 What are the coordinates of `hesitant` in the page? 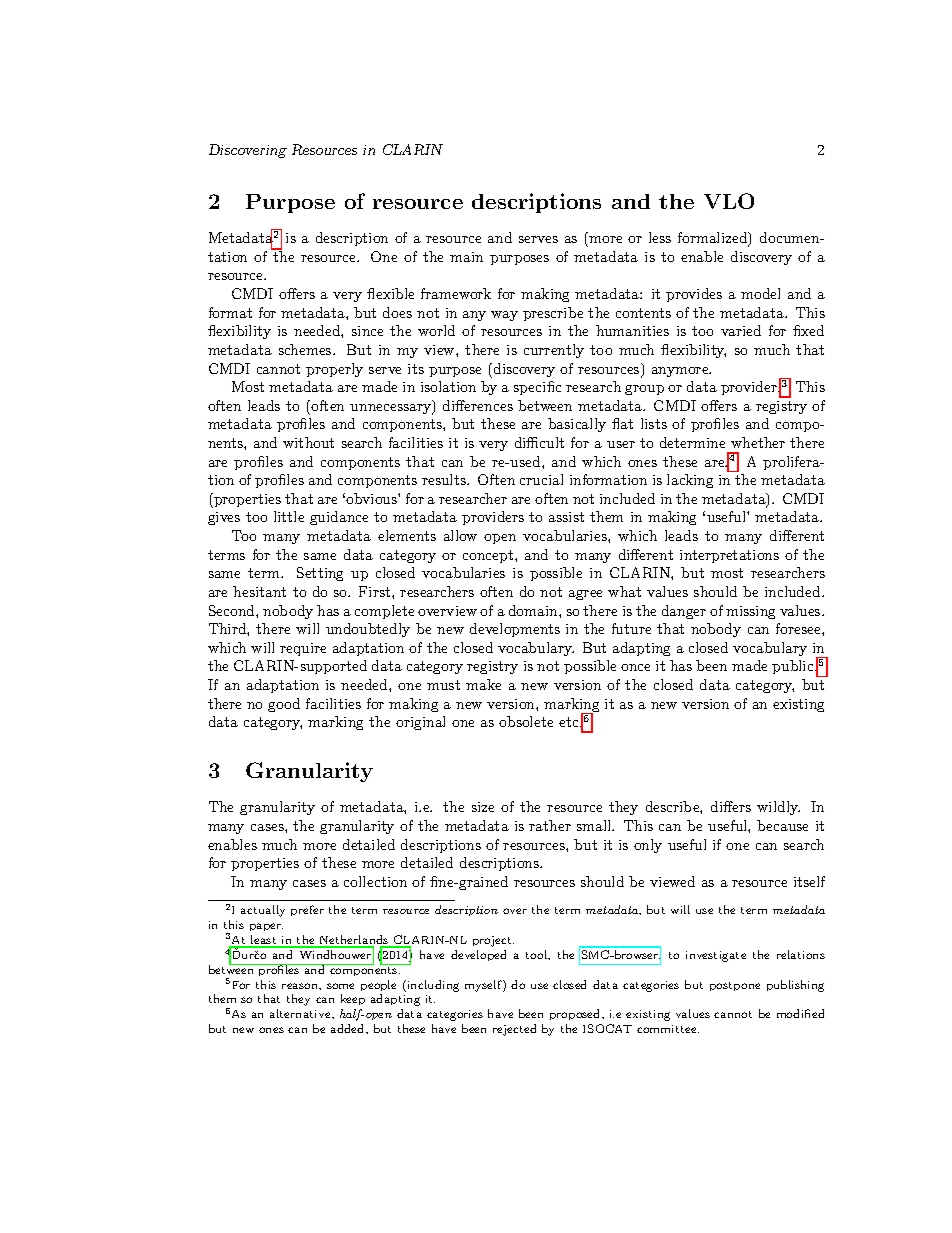 It's located at (259, 591).
